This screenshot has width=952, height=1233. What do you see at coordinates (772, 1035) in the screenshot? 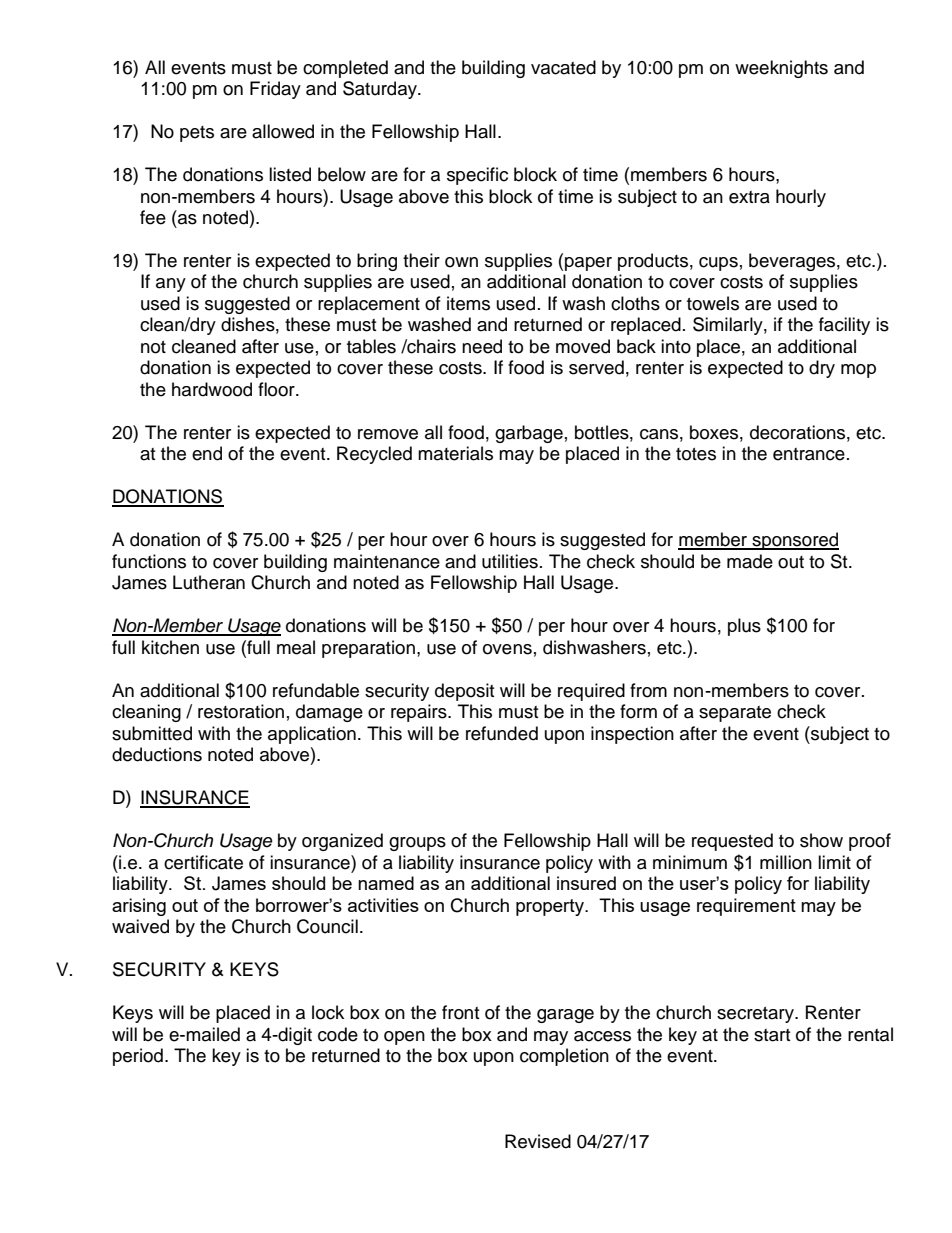
I see `start` at bounding box center [772, 1035].
